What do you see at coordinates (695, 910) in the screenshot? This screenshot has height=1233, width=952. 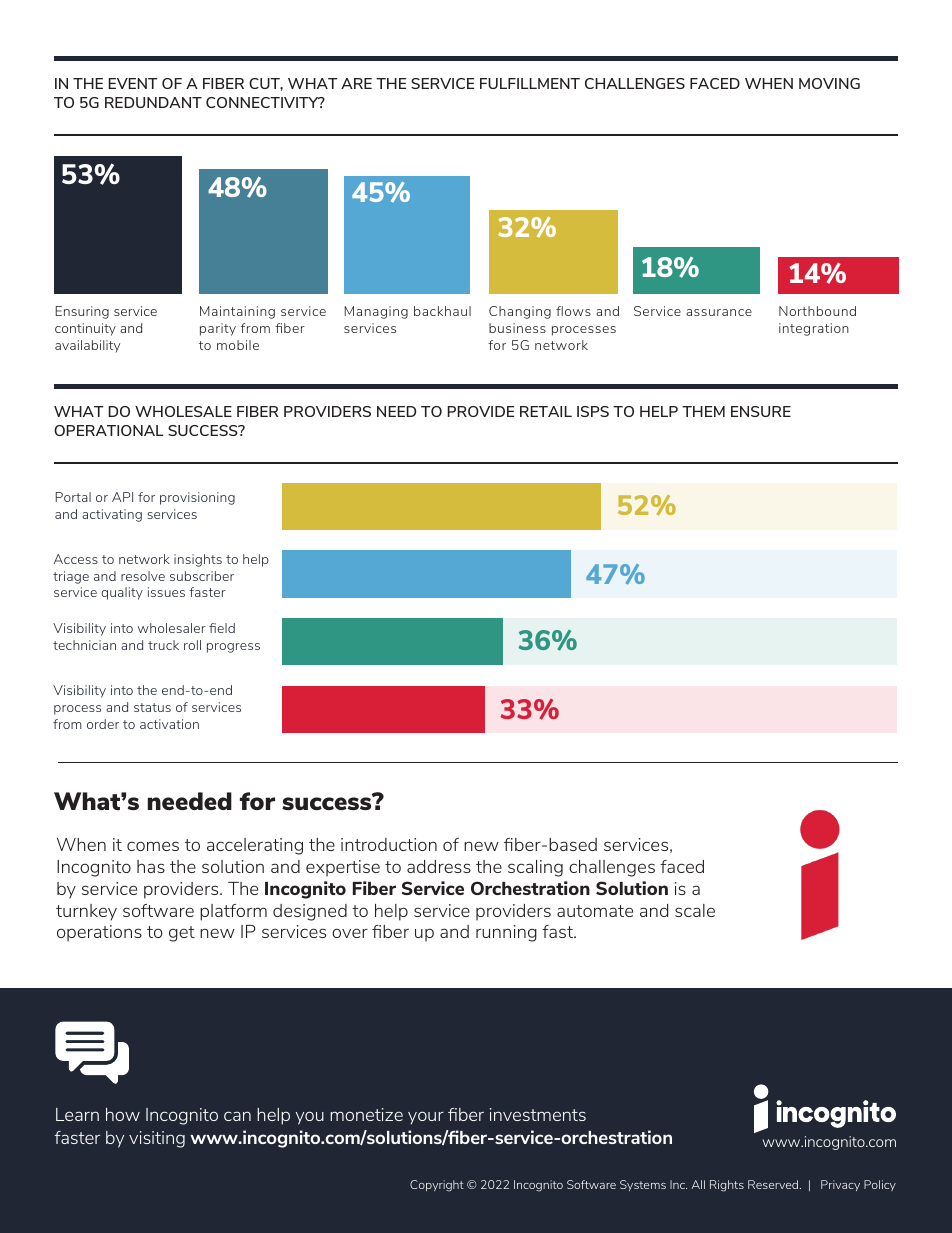 I see `scale` at bounding box center [695, 910].
